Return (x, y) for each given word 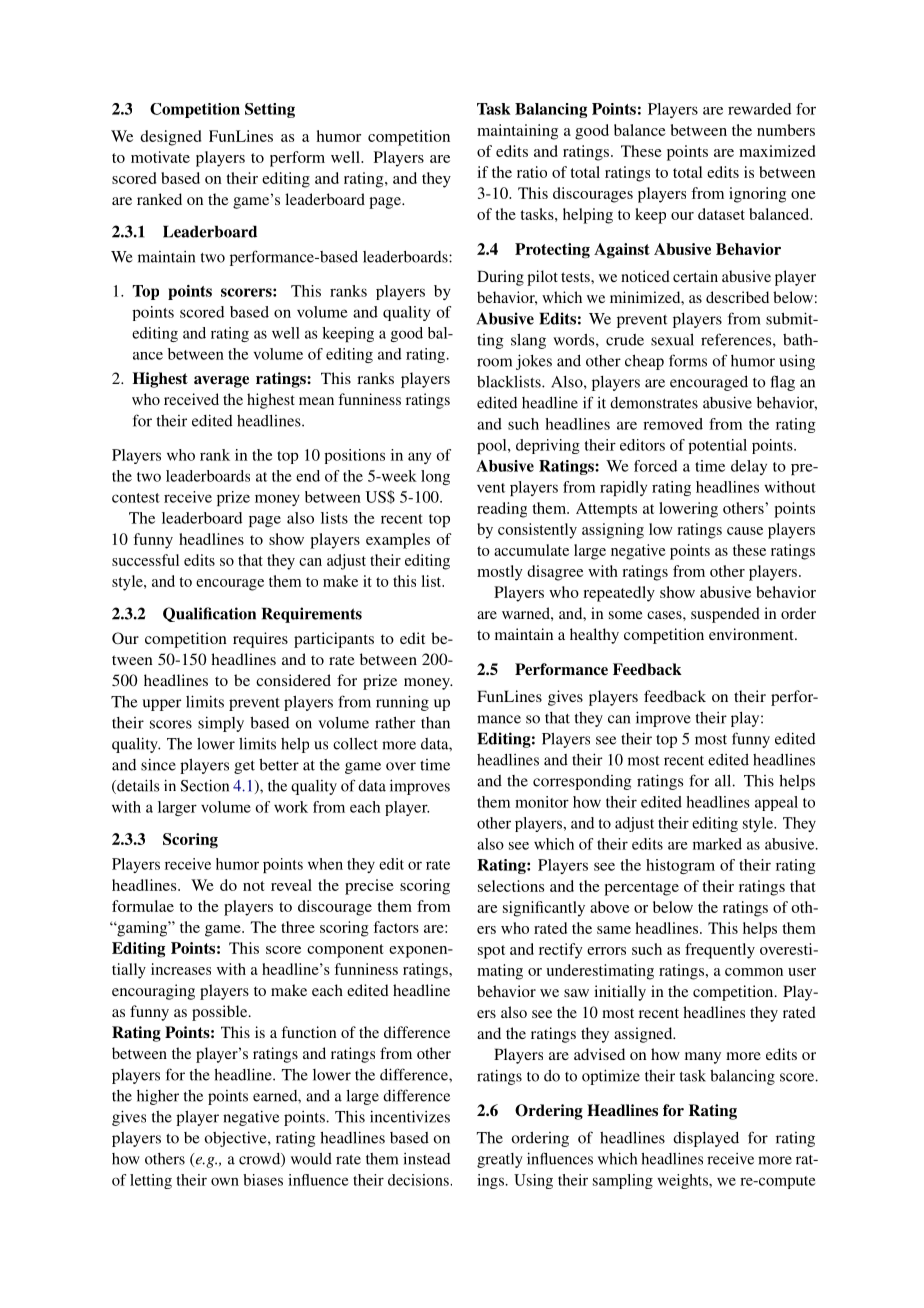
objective (236, 1139)
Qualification (209, 614)
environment (752, 634)
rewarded (759, 109)
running (402, 703)
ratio (532, 172)
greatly (500, 1160)
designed (170, 138)
